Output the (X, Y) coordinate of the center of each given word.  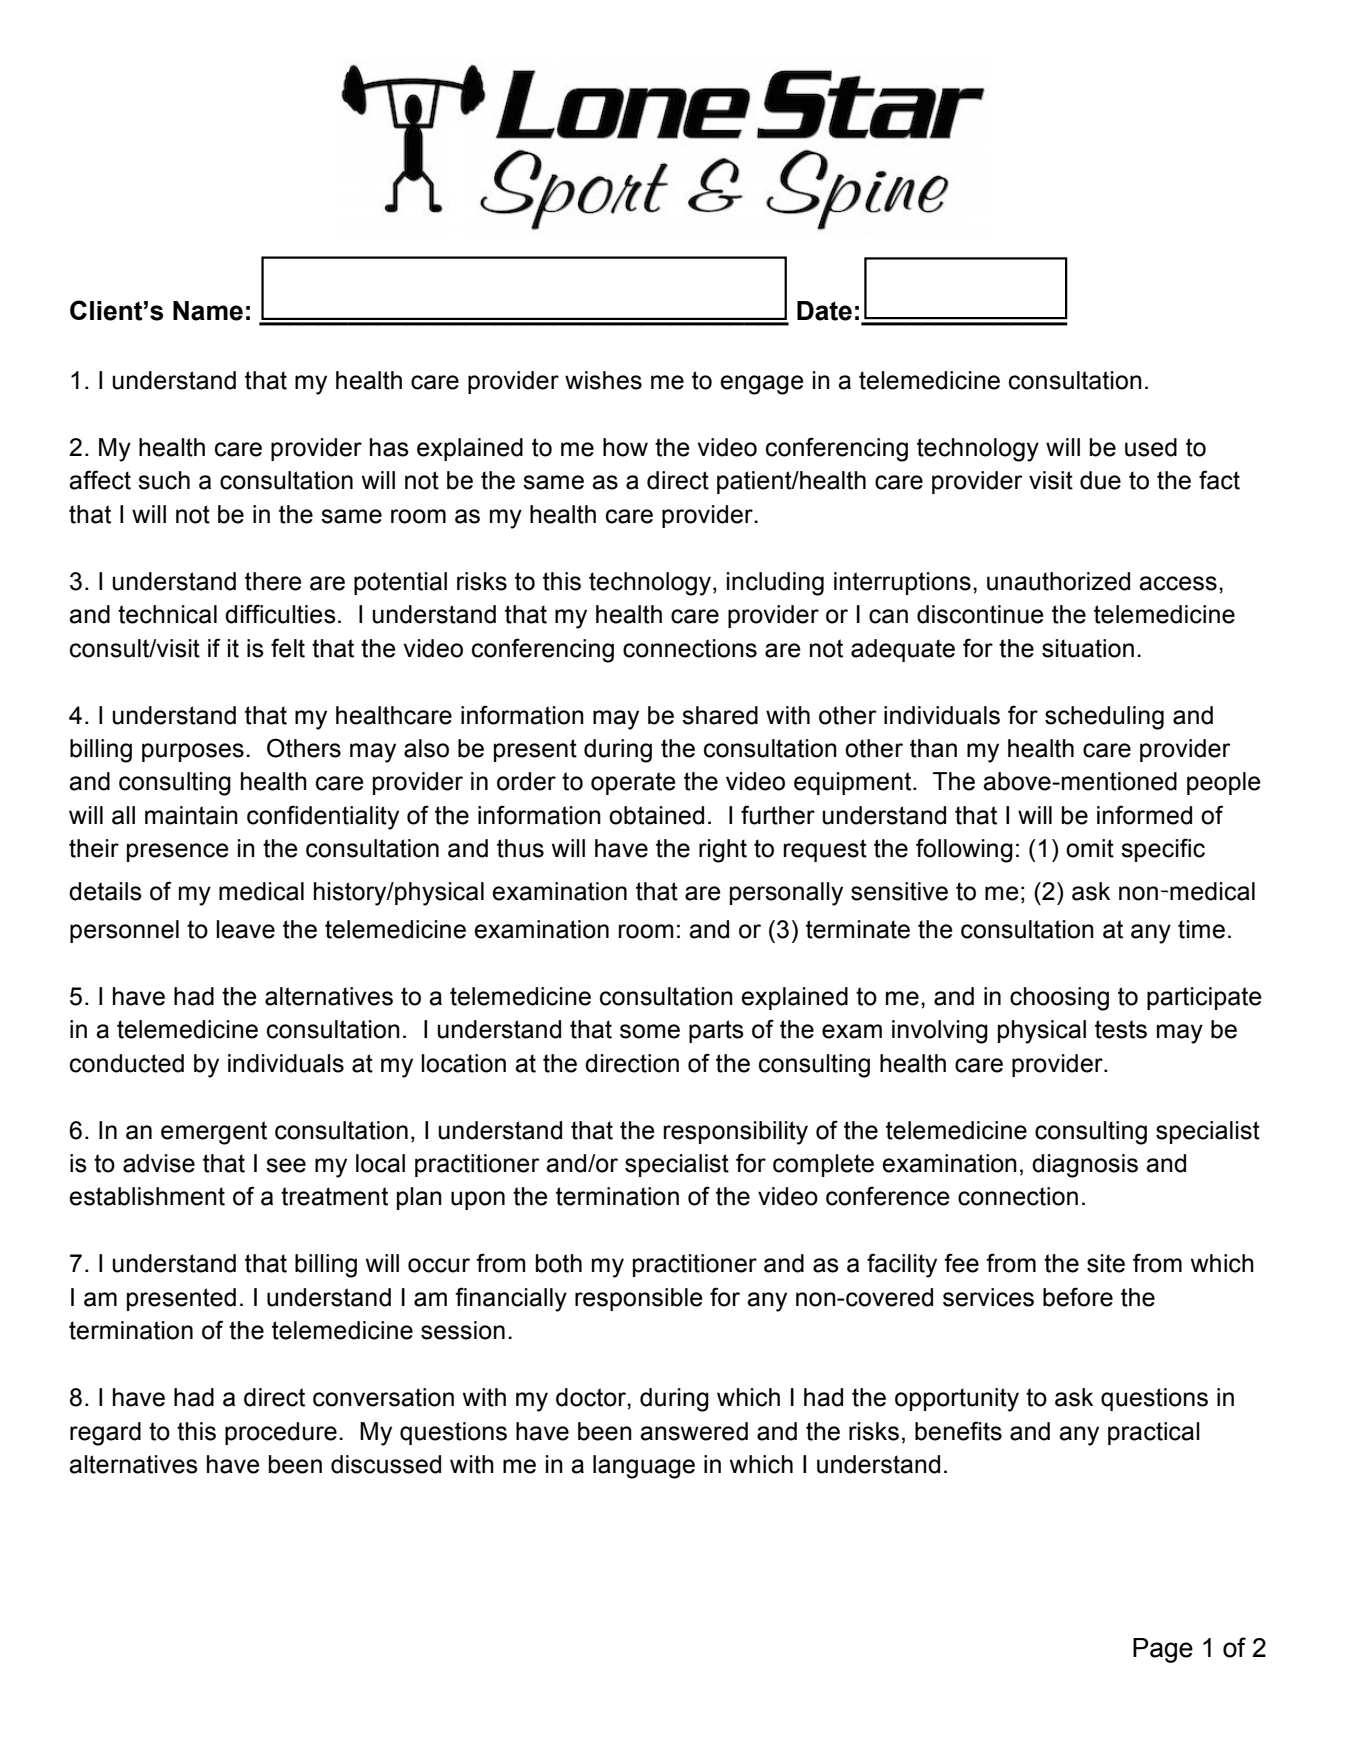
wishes (603, 380)
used (1151, 447)
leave (245, 929)
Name (208, 311)
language (644, 1467)
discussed (386, 1464)
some (650, 1031)
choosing (1059, 999)
